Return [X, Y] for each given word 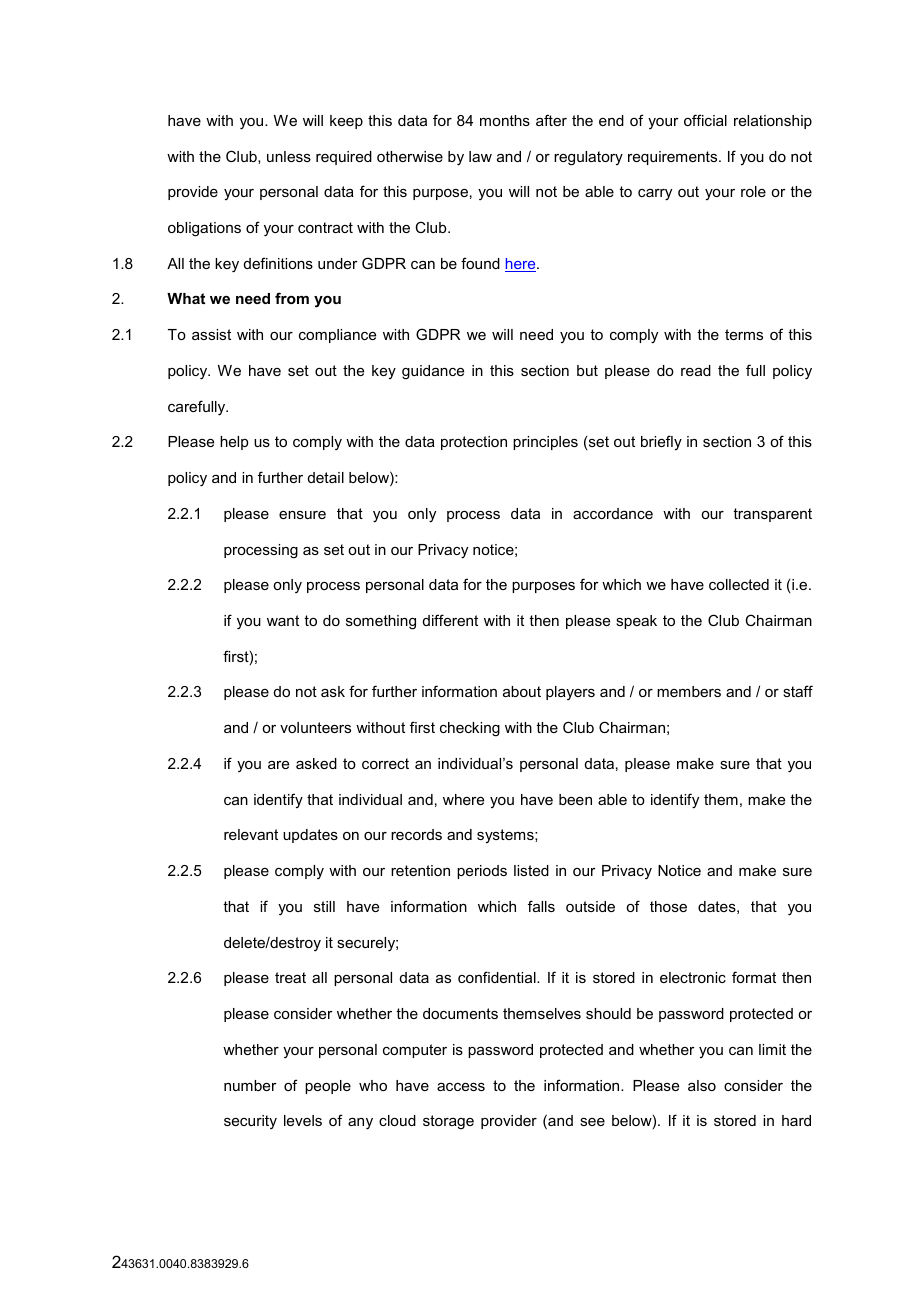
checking [470, 729]
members [689, 691]
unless [289, 156]
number [250, 1085]
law [480, 156]
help [234, 443]
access [461, 1087]
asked [316, 763]
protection [474, 443]
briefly [661, 442]
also [702, 1085]
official [705, 120]
